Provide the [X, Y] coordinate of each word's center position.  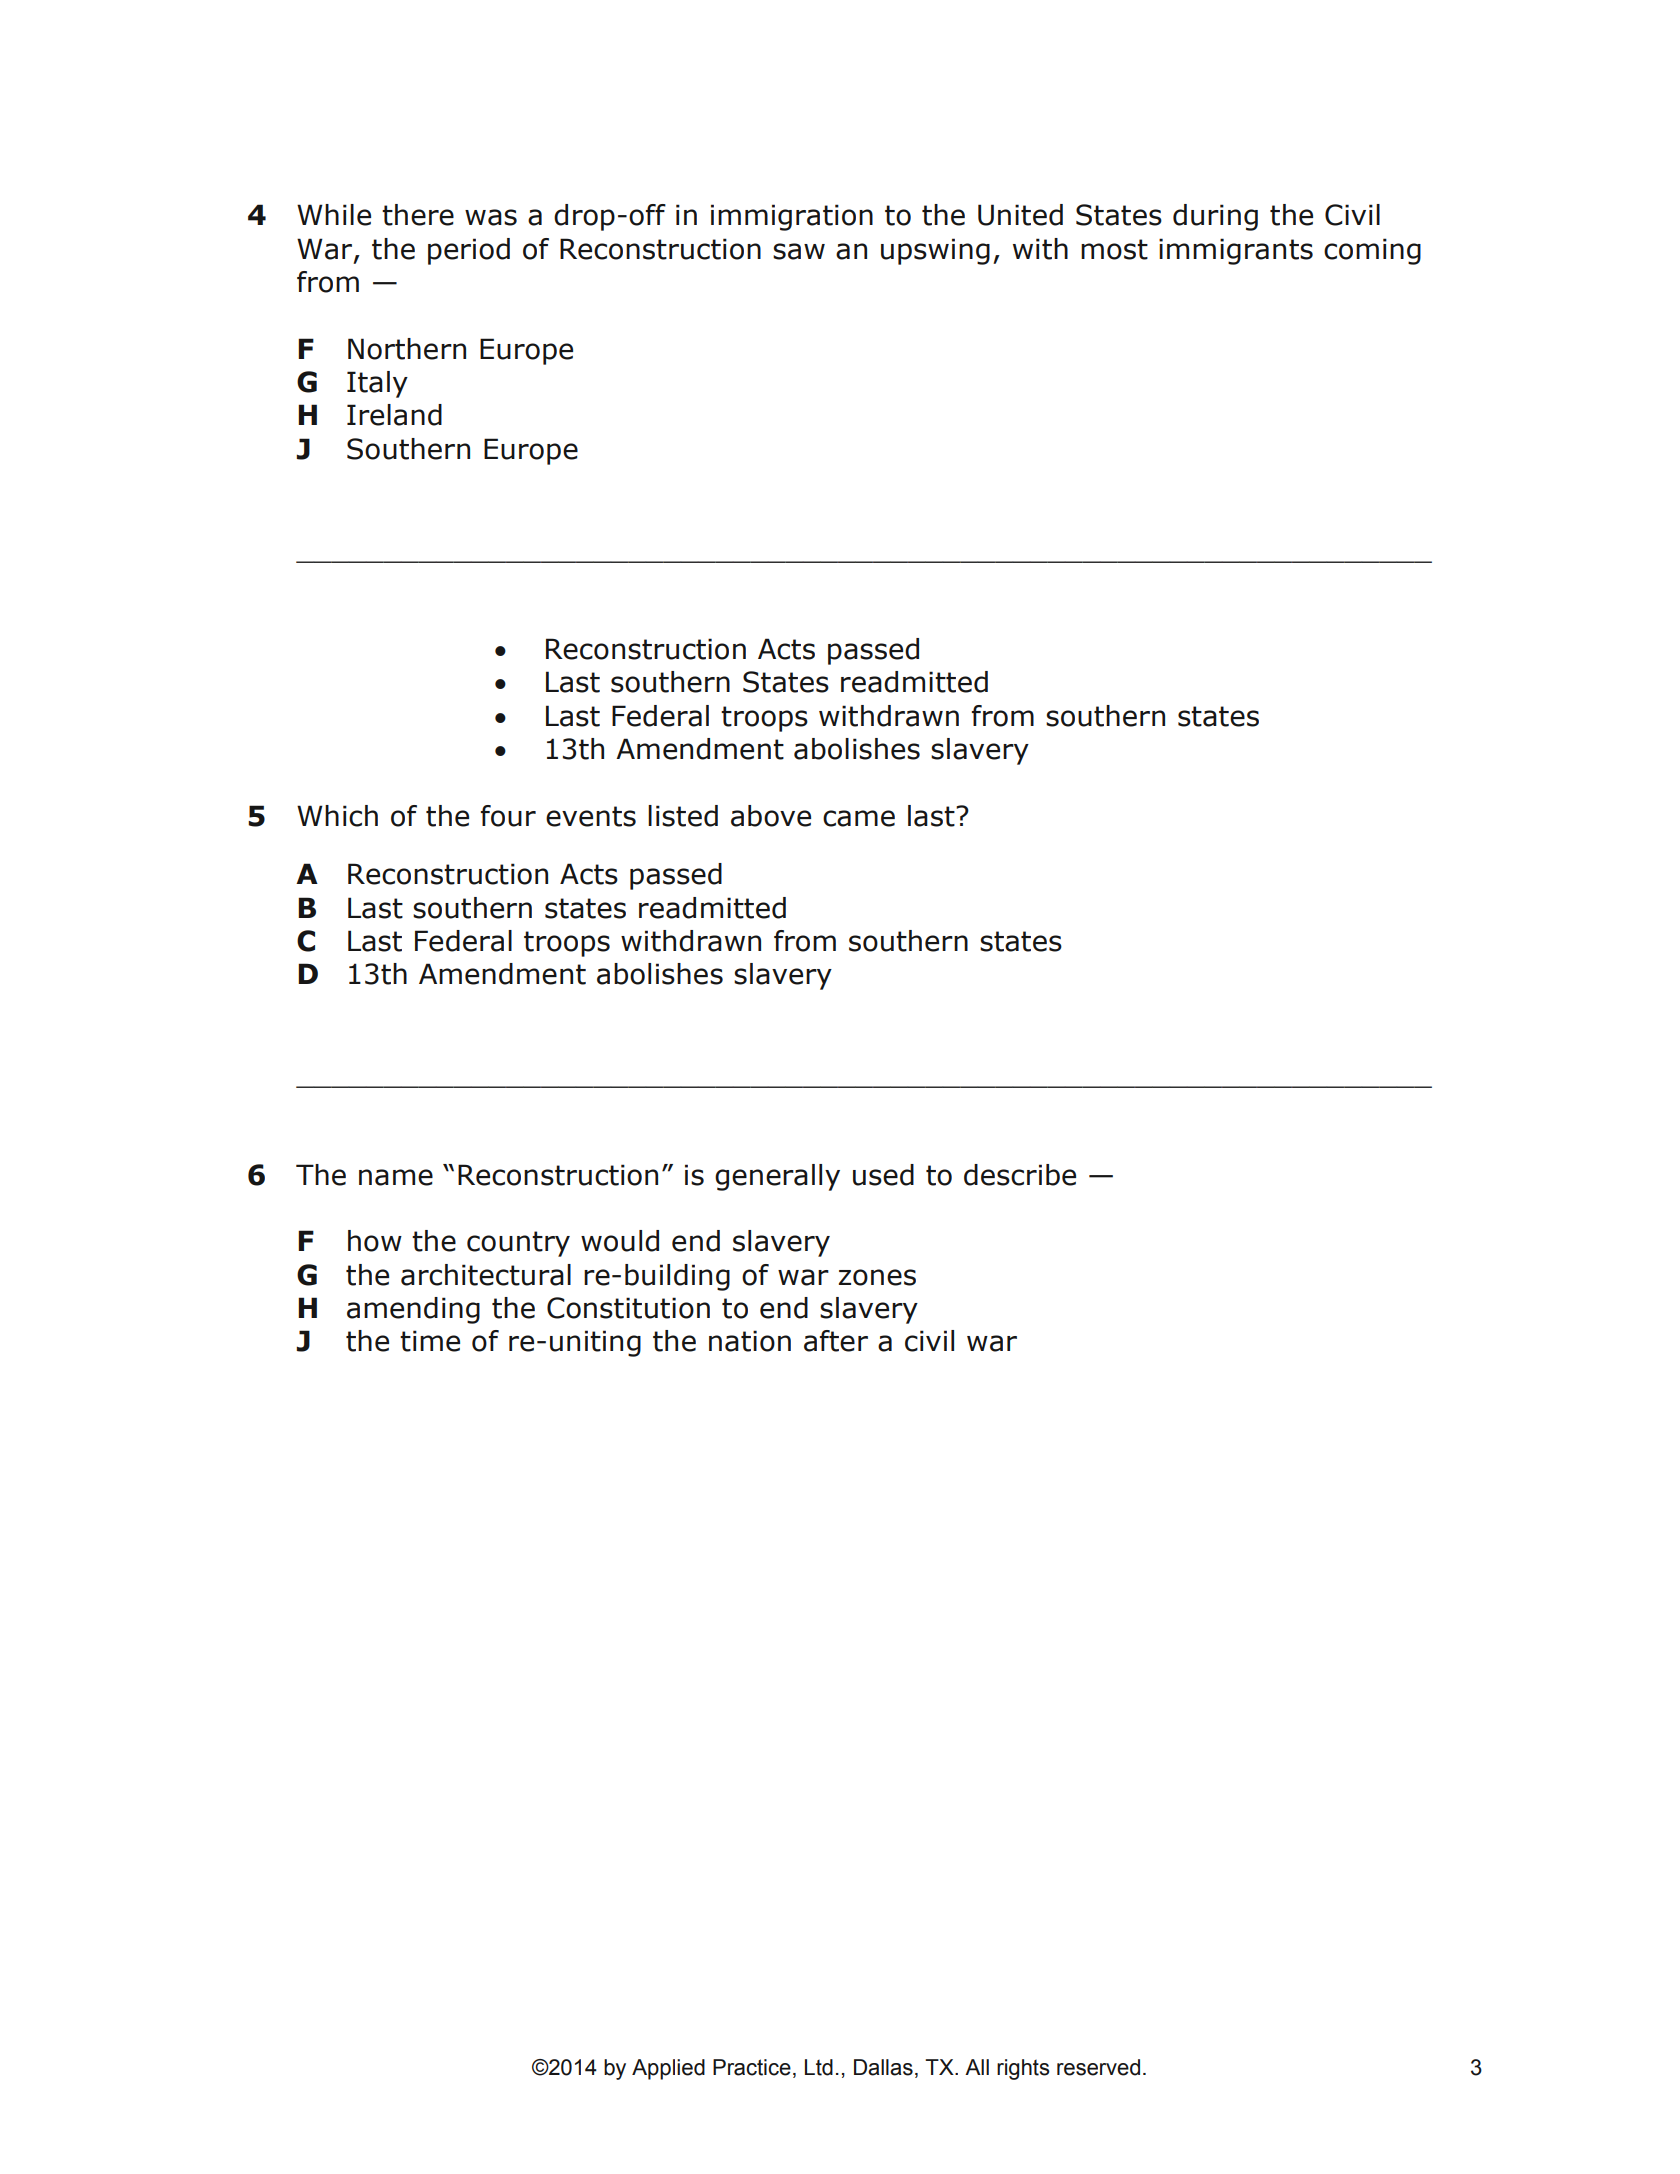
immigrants [1236, 251]
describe [1020, 1175]
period [469, 251]
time [430, 1341]
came [859, 818]
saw [799, 251]
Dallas [883, 2067]
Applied [668, 2069]
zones [877, 1277]
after [836, 1341]
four [508, 816]
